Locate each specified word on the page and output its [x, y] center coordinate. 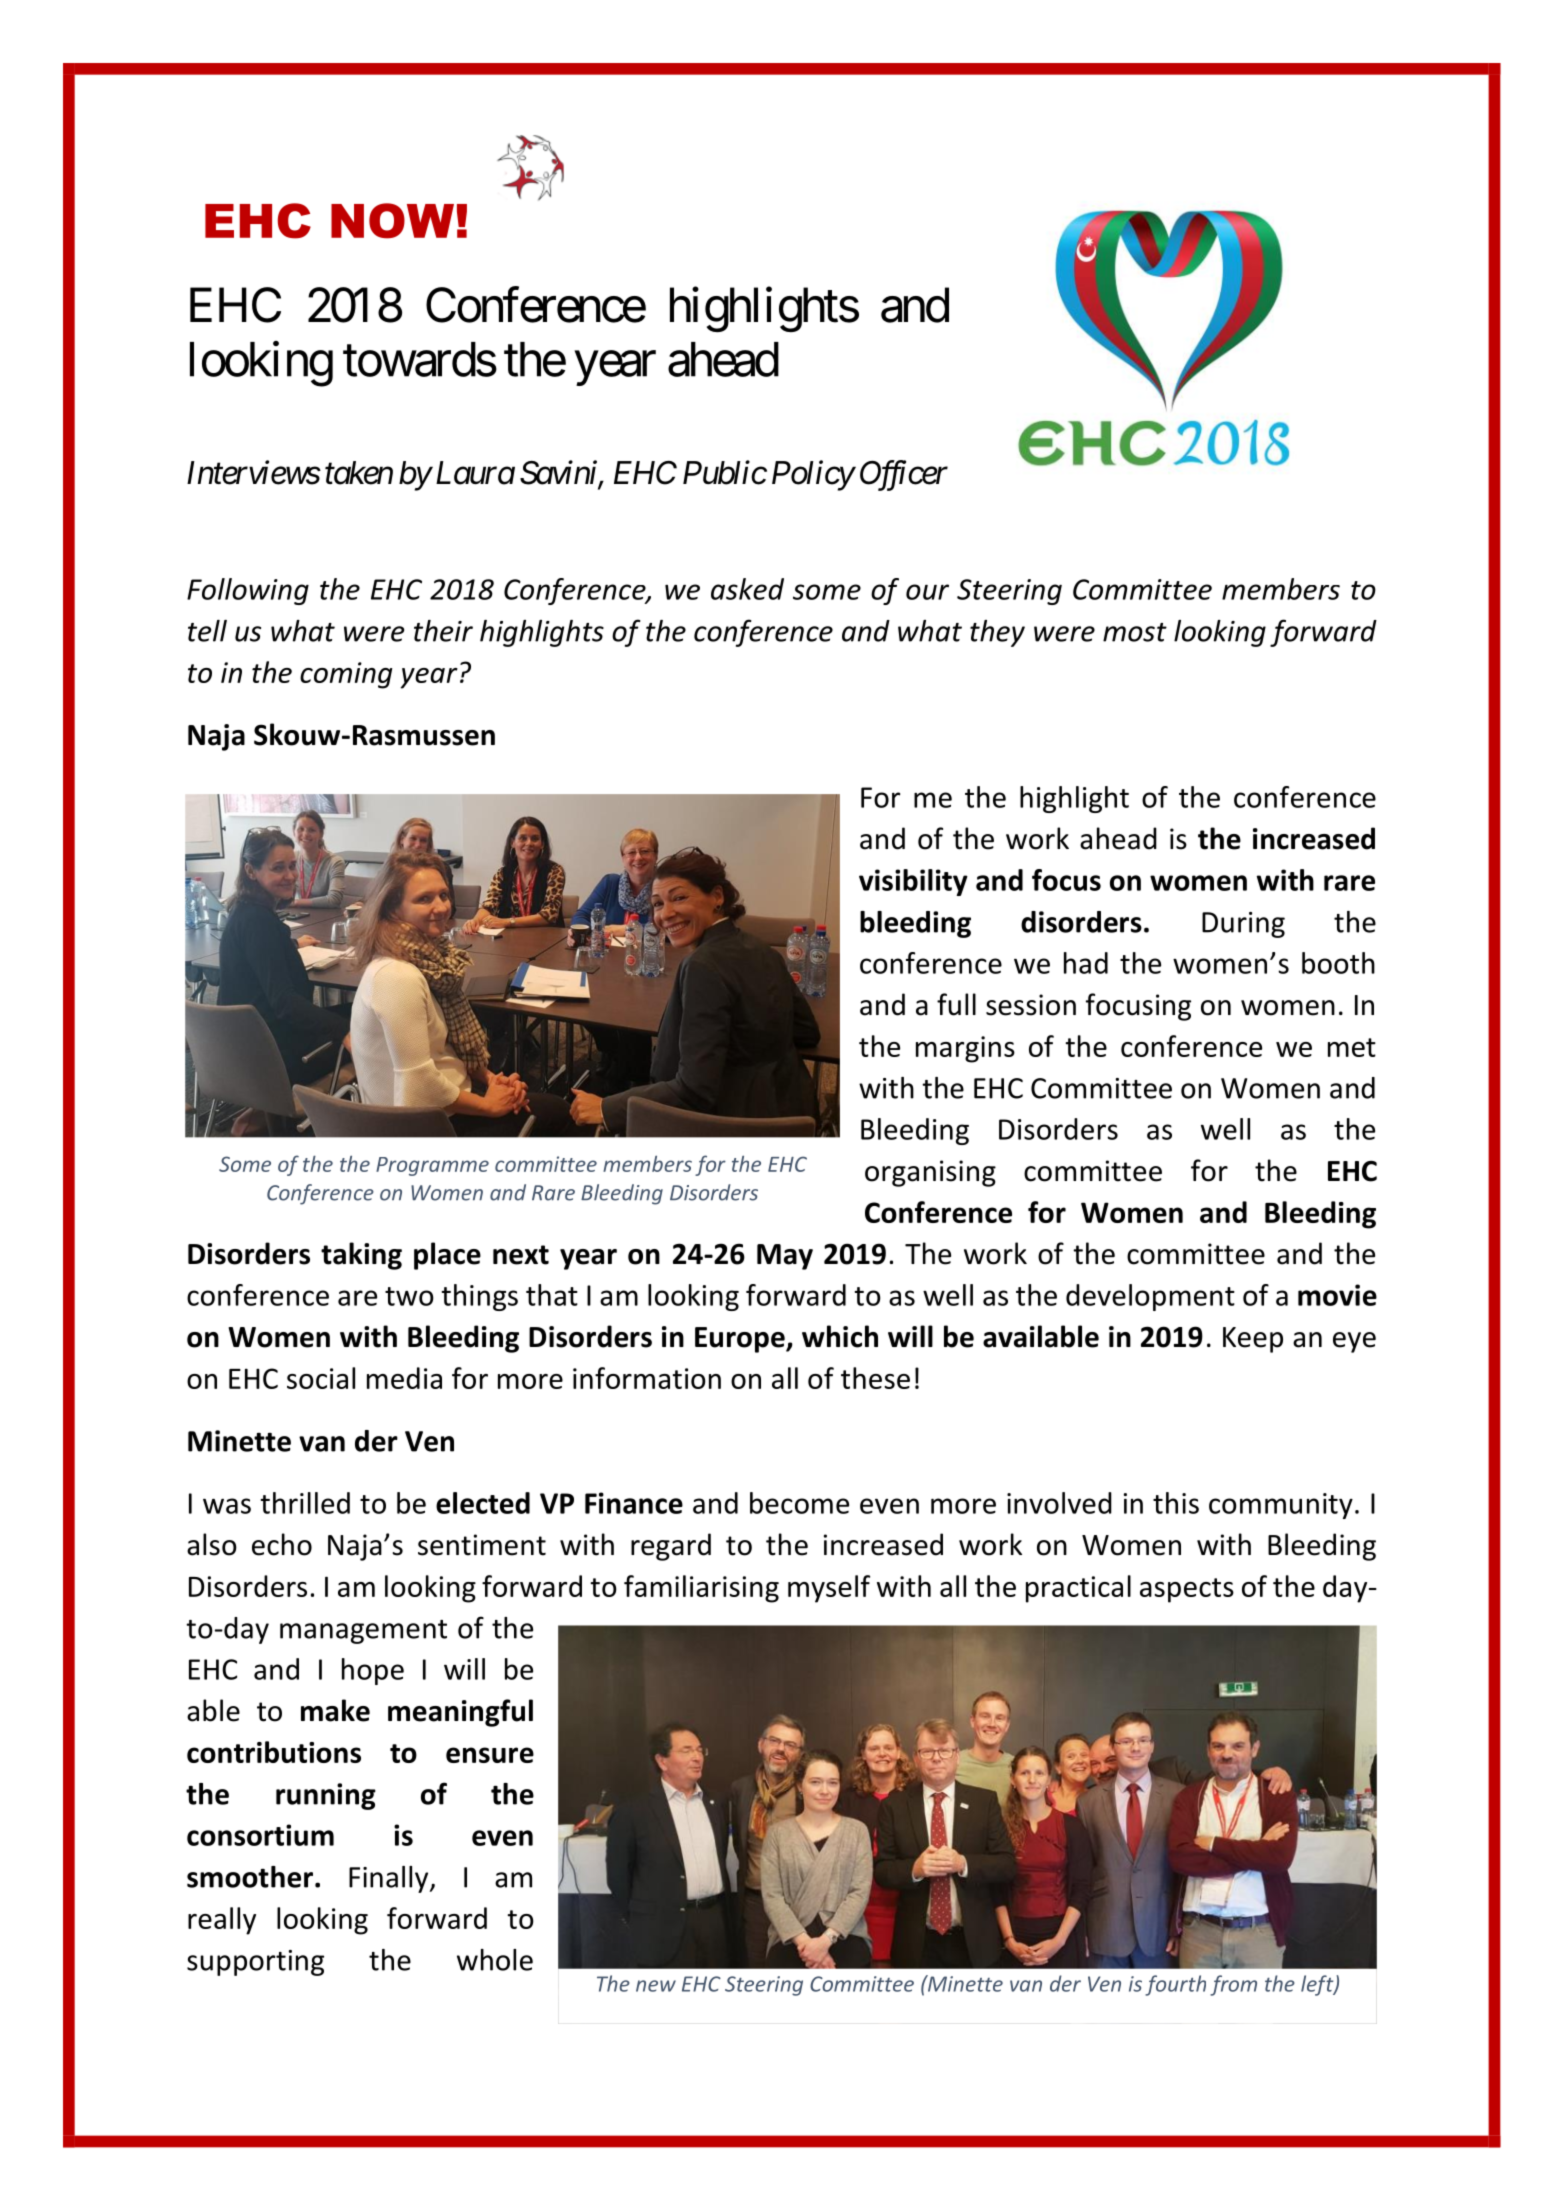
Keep [1253, 1340]
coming [346, 675]
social [321, 1378]
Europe [741, 1340]
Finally [390, 1879]
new [656, 1986]
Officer [904, 475]
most [1135, 632]
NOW [392, 221]
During [1243, 925]
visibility [913, 882]
